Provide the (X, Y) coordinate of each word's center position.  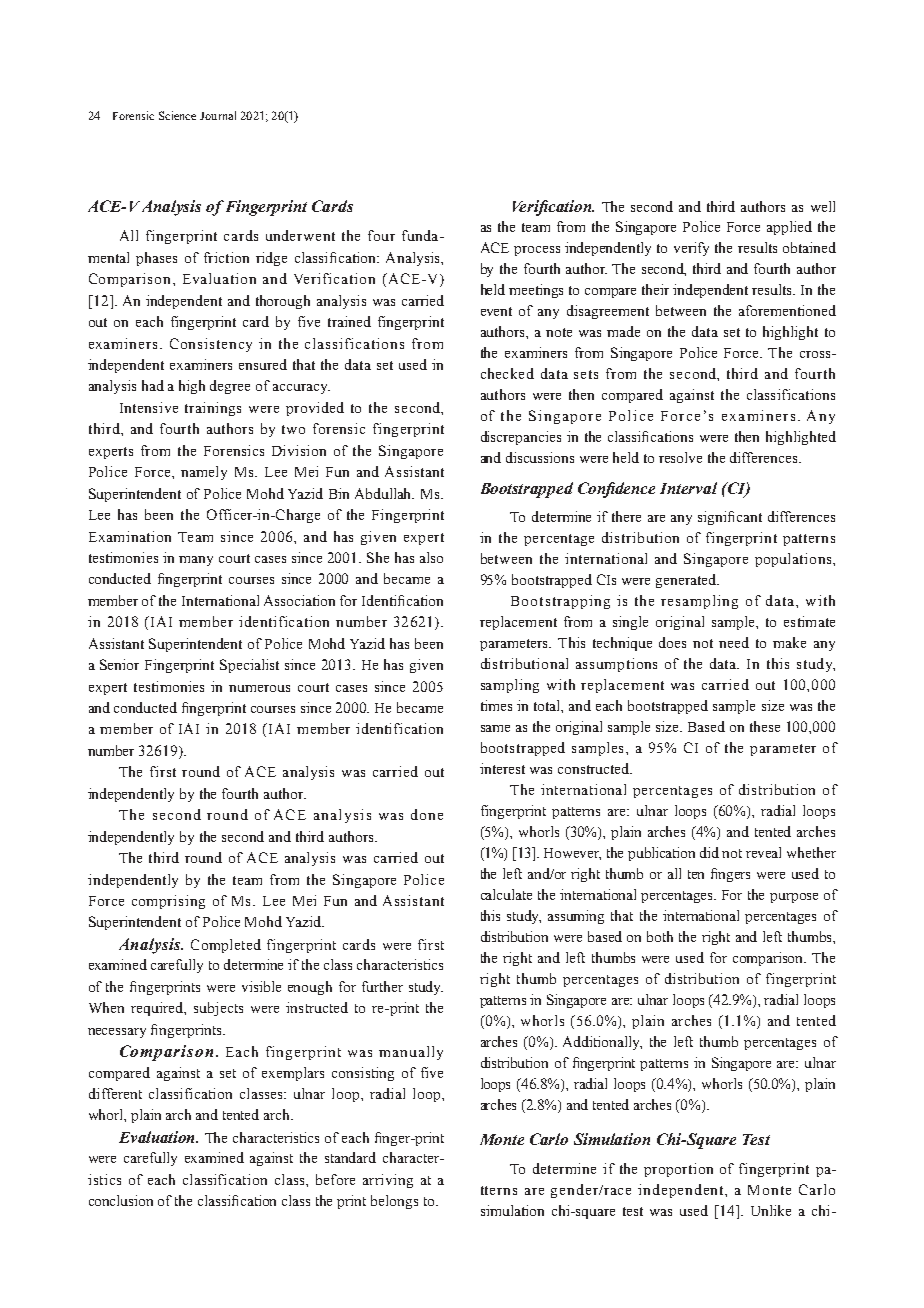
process (537, 251)
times (496, 705)
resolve (680, 457)
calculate (506, 894)
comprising (168, 902)
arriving (388, 1181)
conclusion (121, 1200)
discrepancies (521, 438)
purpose (794, 898)
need (734, 642)
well (823, 206)
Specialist (249, 666)
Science (177, 115)
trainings (213, 409)
